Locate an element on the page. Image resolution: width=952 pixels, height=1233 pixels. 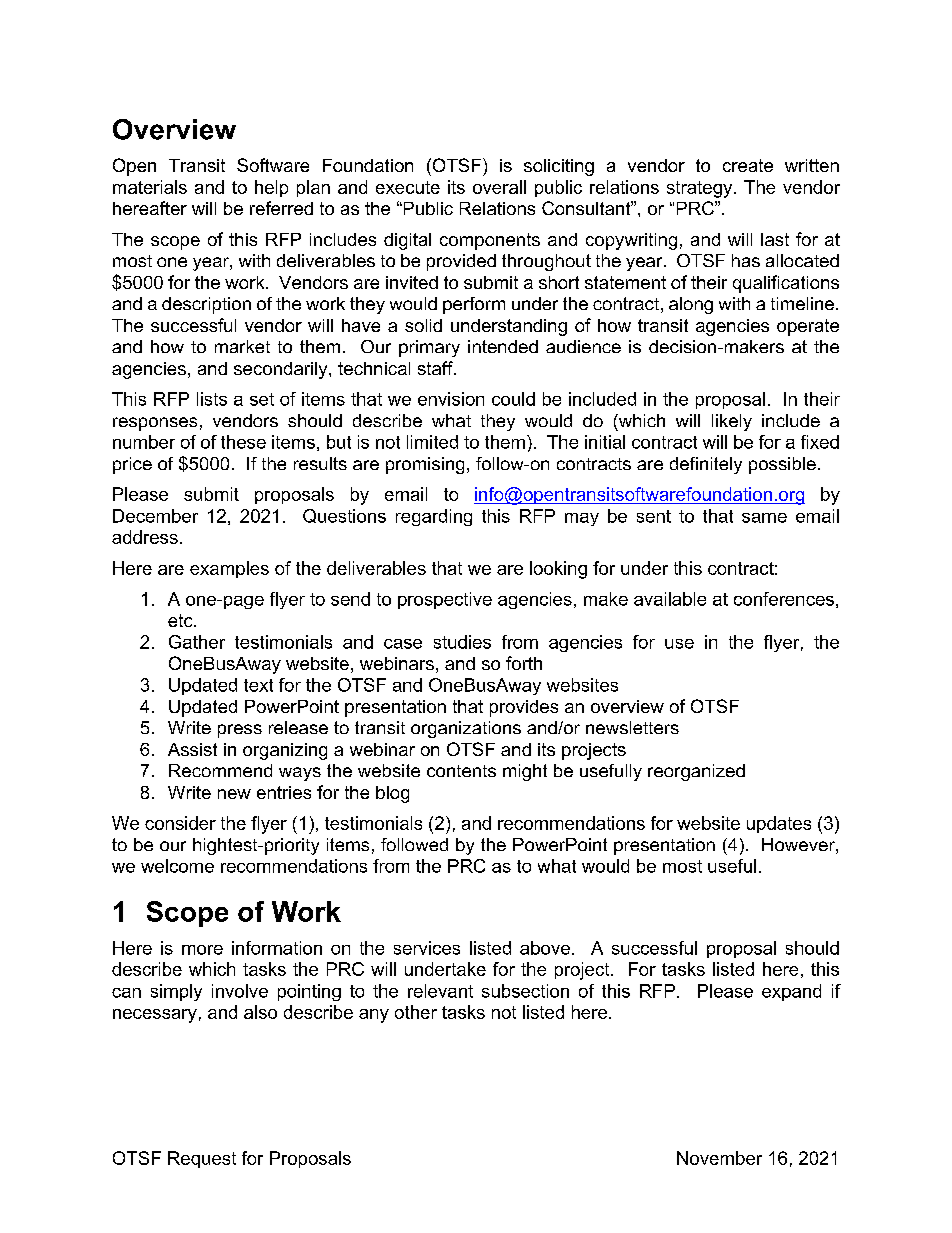
updates is located at coordinates (779, 824).
